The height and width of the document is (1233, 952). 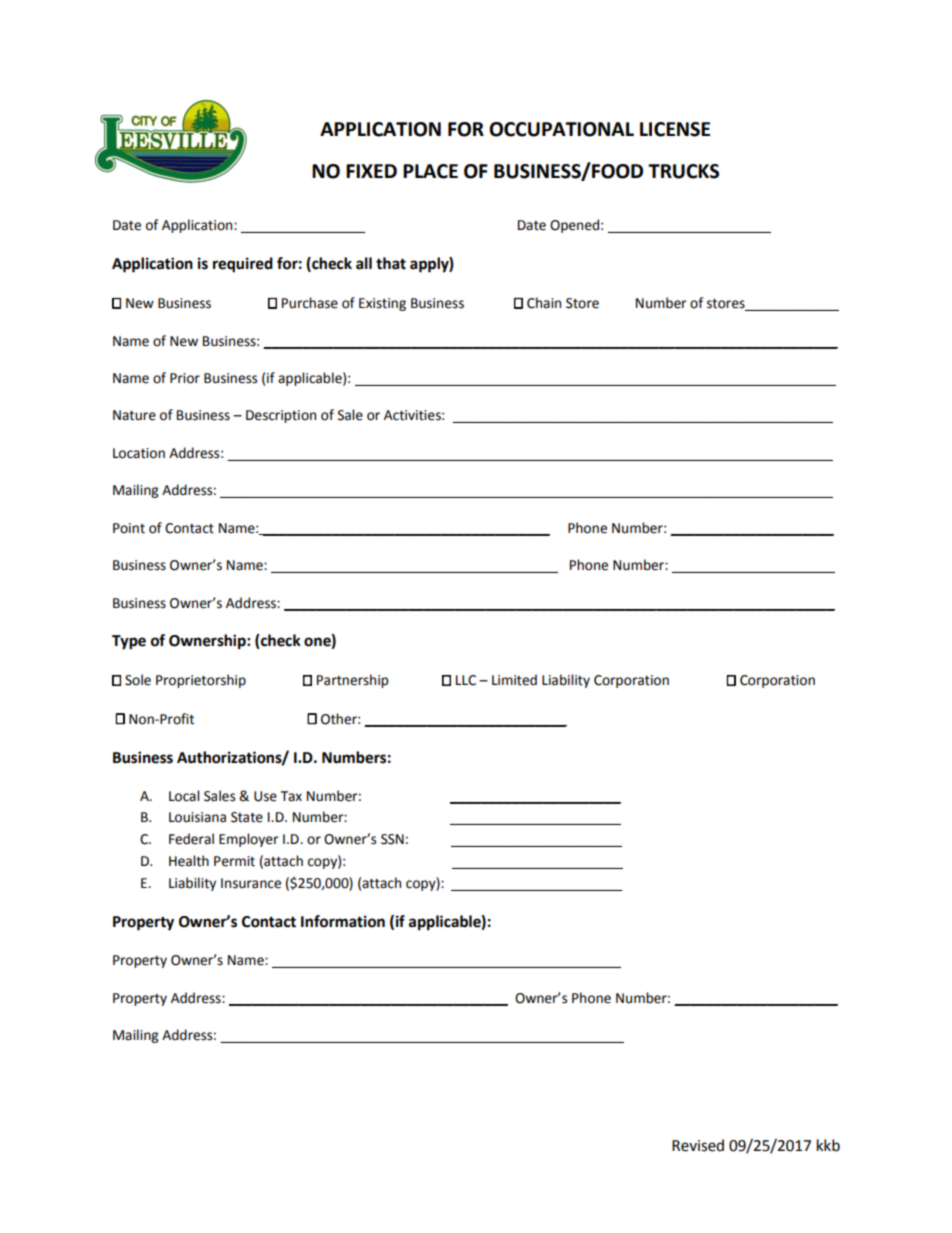 I want to click on PLACE, so click(x=430, y=171).
